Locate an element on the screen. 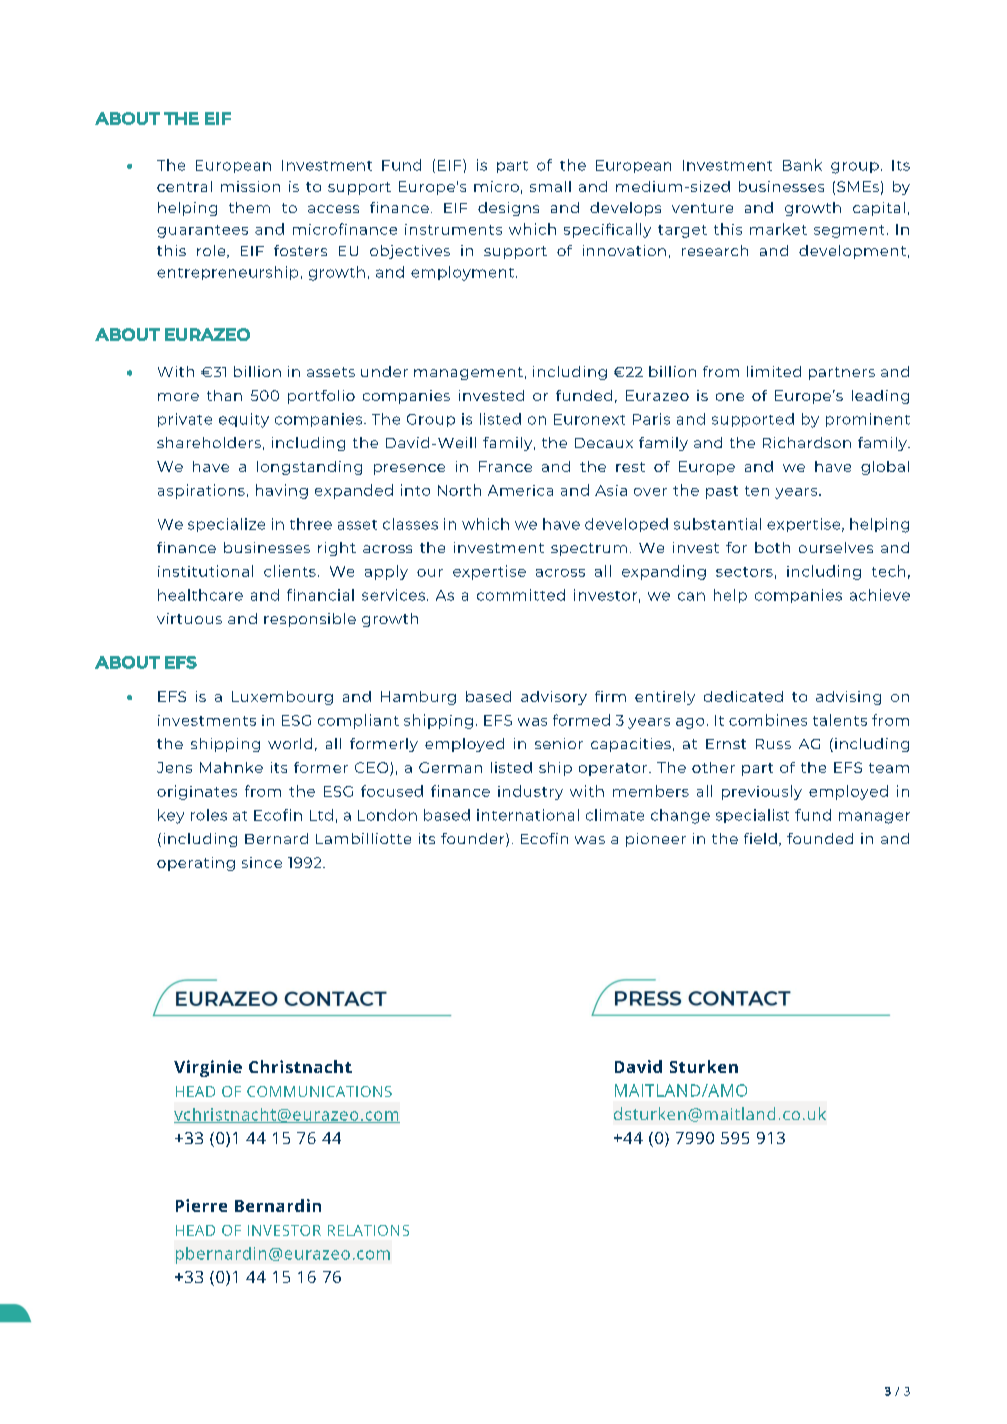 This screenshot has height=1424, width=1007. small is located at coordinates (550, 186).
